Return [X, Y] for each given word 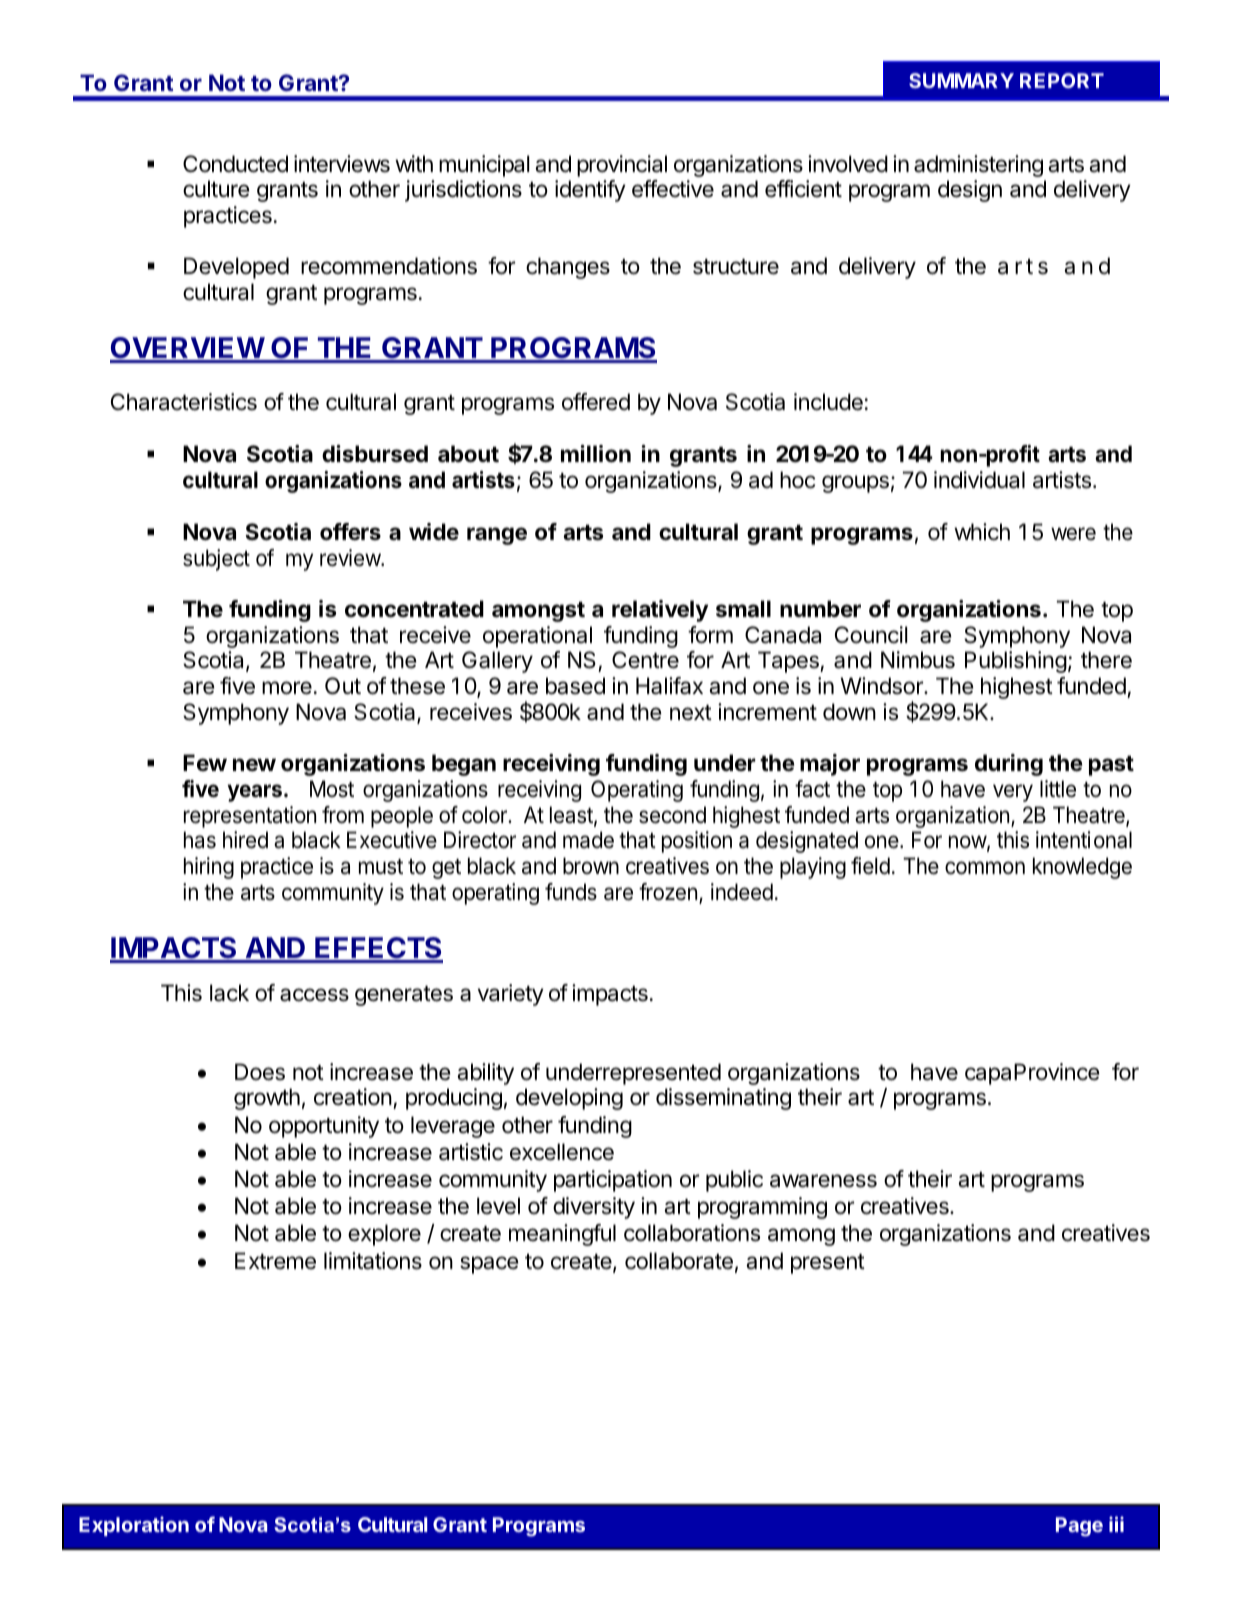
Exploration [134, 1526]
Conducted [235, 164]
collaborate [679, 1261]
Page [1079, 1527]
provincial [622, 166]
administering [978, 166]
